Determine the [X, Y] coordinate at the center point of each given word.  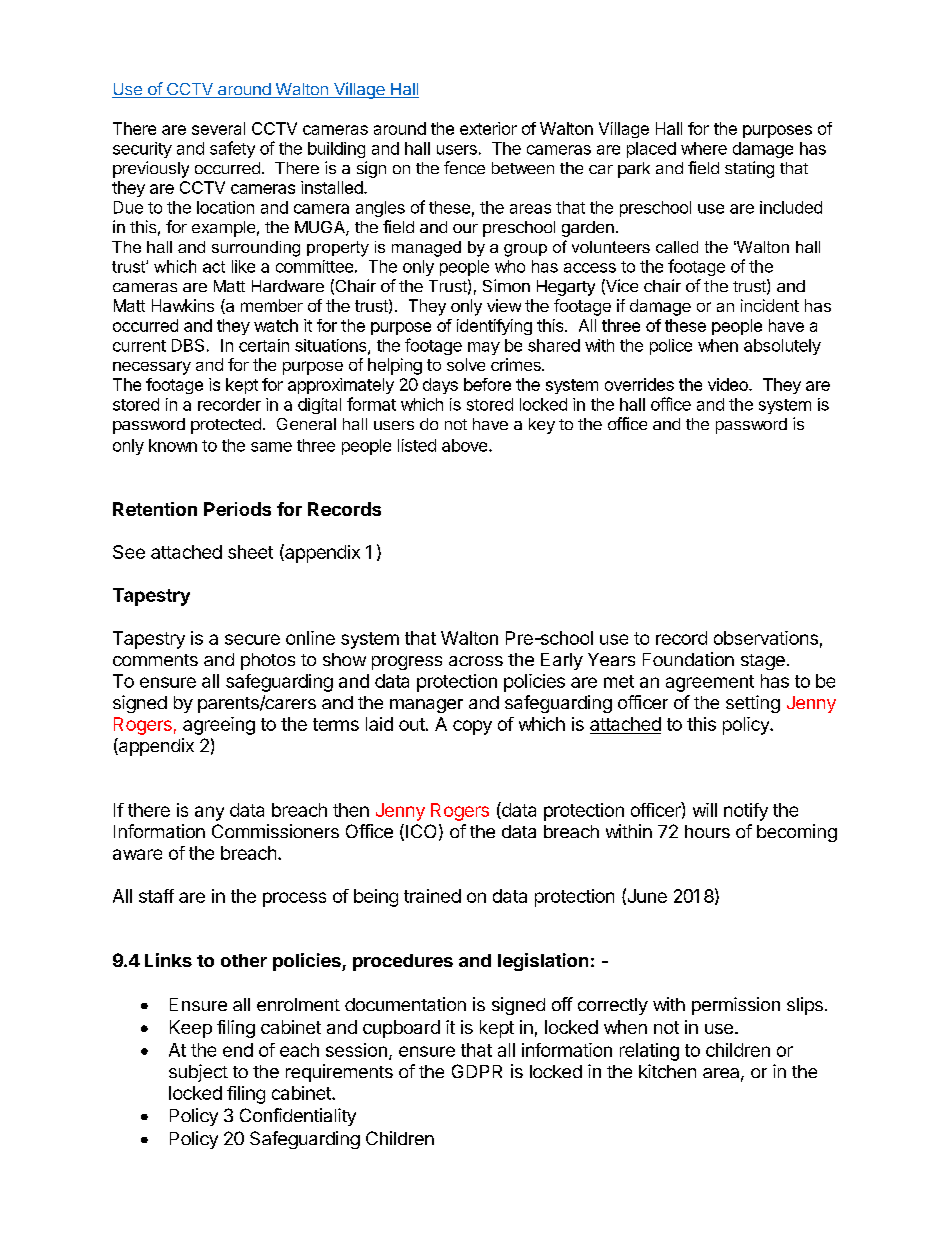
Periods [237, 509]
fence [464, 167]
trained [432, 896]
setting [753, 704]
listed [417, 445]
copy [472, 727]
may [484, 348]
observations [766, 638]
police [671, 347]
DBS [188, 345]
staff [156, 896]
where [704, 148]
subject [198, 1073]
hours [707, 831]
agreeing [219, 726]
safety [232, 149]
